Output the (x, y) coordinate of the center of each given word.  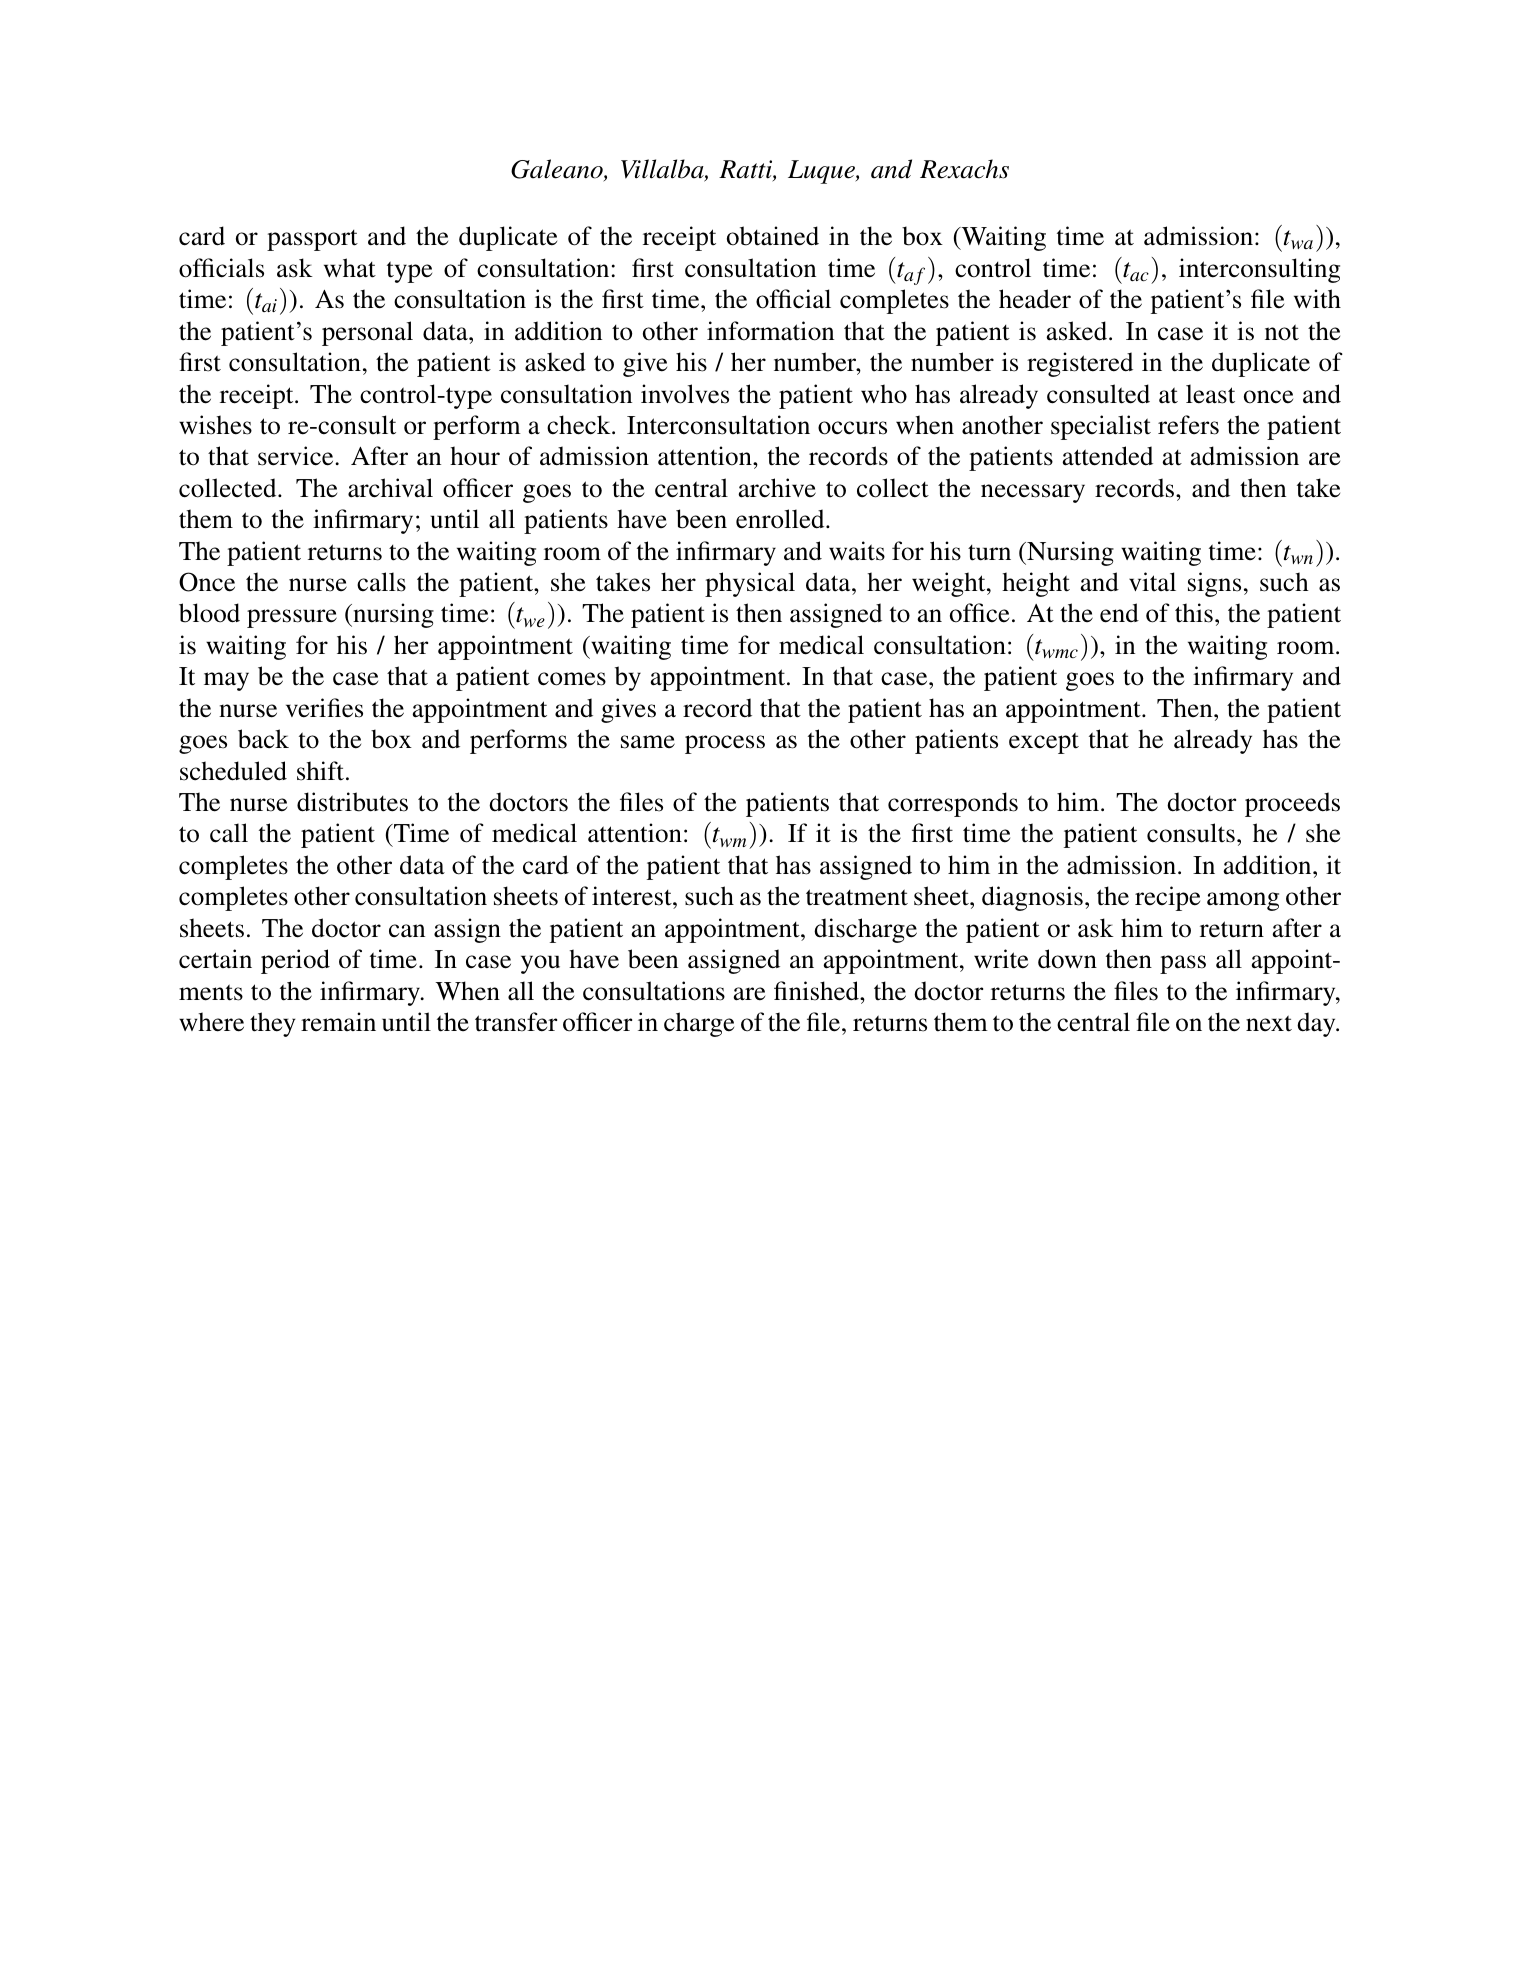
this (1194, 613)
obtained (773, 236)
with (1317, 299)
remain (338, 1021)
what (350, 268)
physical (750, 584)
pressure (292, 618)
